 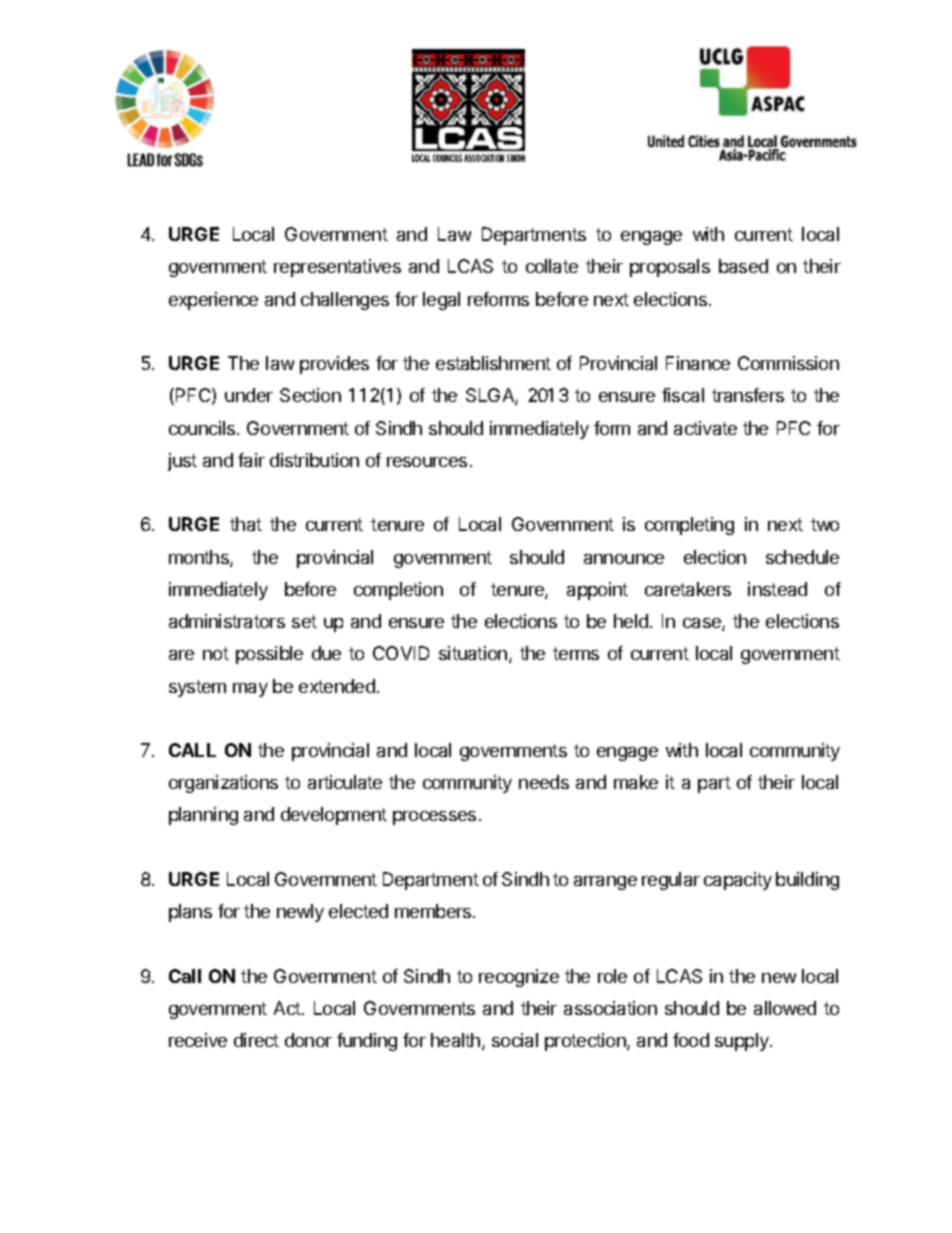 What do you see at coordinates (473, 653) in the page?
I see `situation` at bounding box center [473, 653].
